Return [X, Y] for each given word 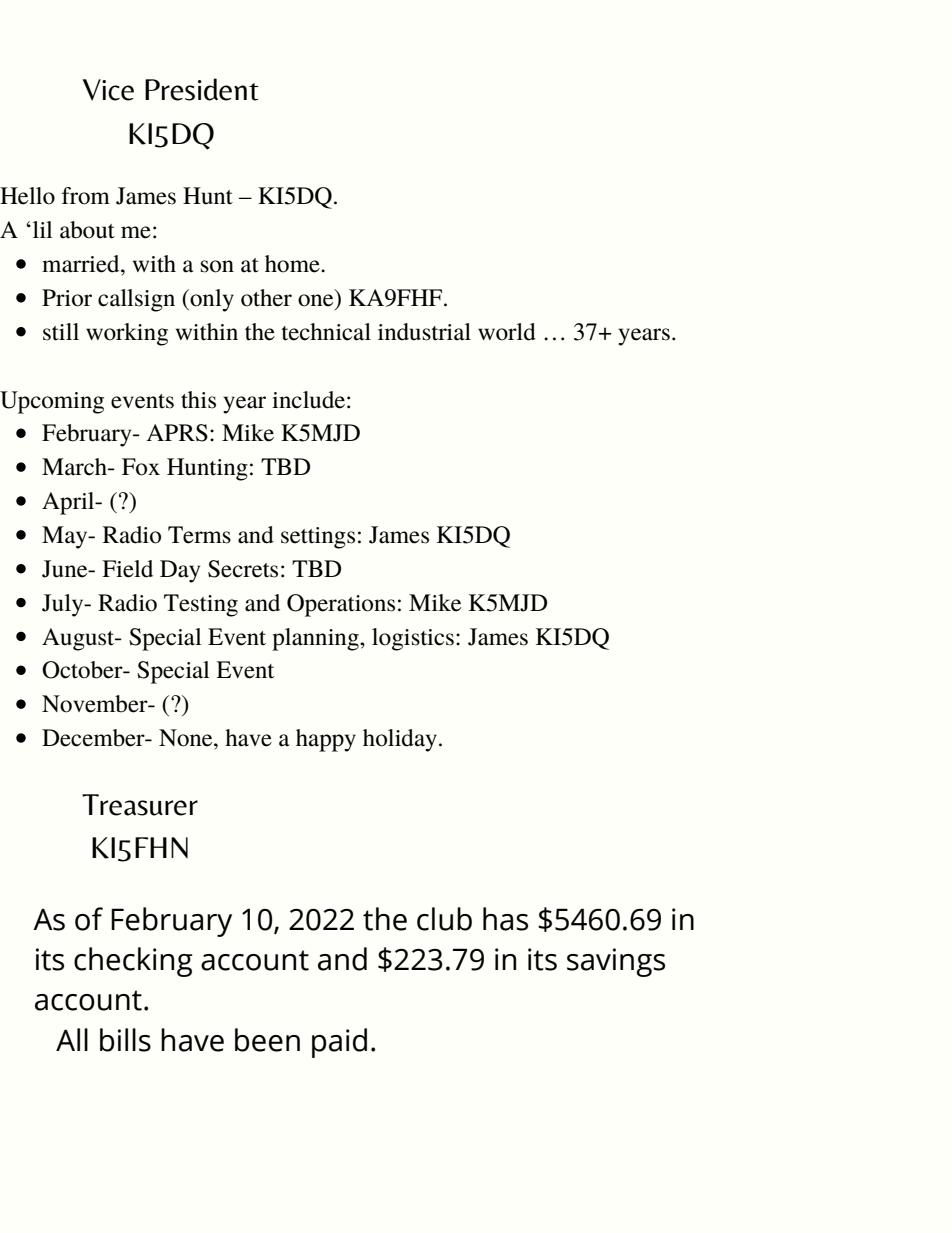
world [507, 332]
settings [318, 538]
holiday [400, 740]
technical [326, 332]
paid [339, 1043]
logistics [413, 639]
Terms [199, 535]
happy [326, 740]
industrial [424, 332]
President [202, 89]
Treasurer [140, 805]
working [127, 334]
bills [125, 1040]
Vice [108, 90]
